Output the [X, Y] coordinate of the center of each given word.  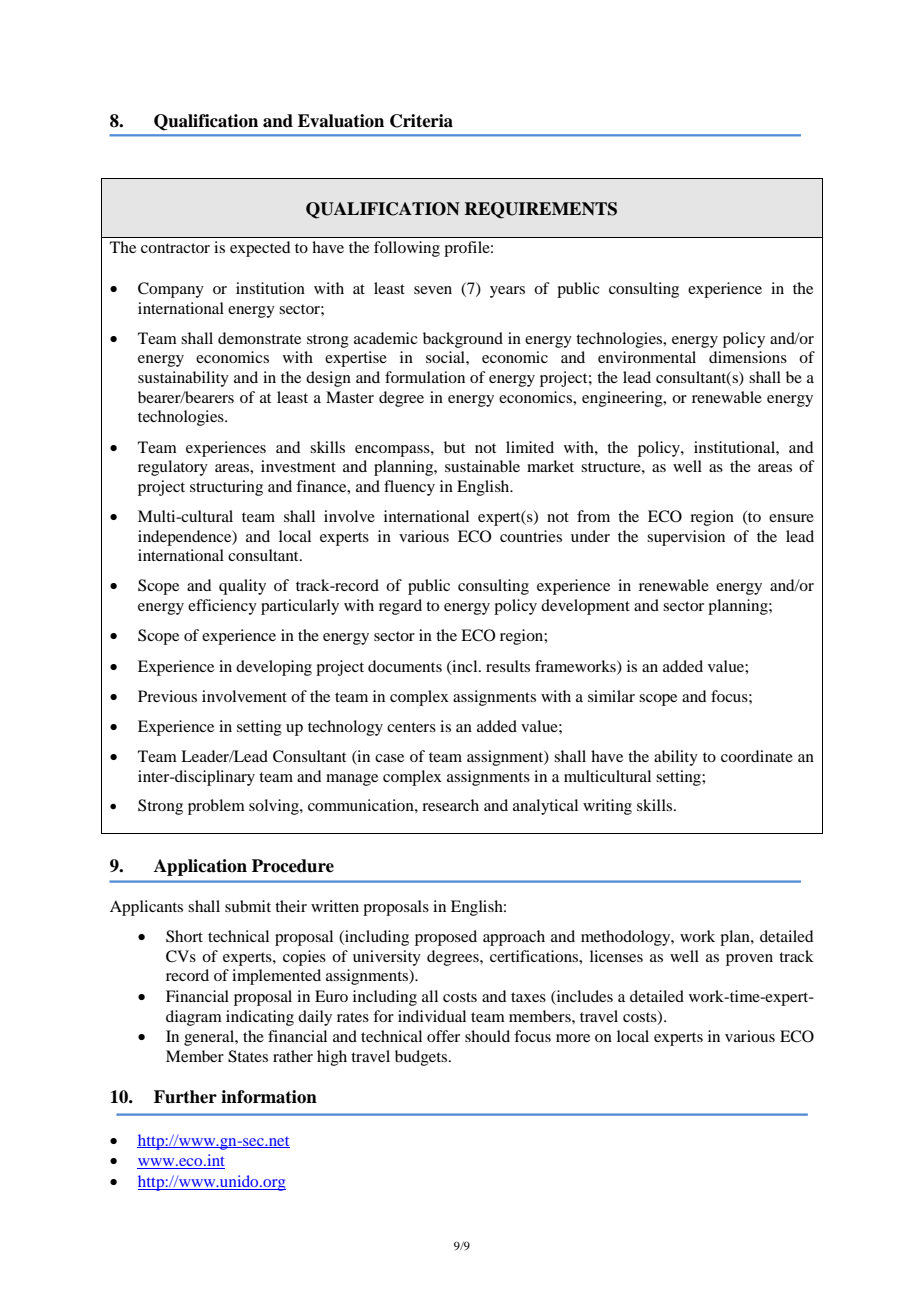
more [573, 1038]
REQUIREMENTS [541, 210]
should [487, 1036]
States [248, 1056]
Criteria [421, 121]
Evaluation [341, 121]
